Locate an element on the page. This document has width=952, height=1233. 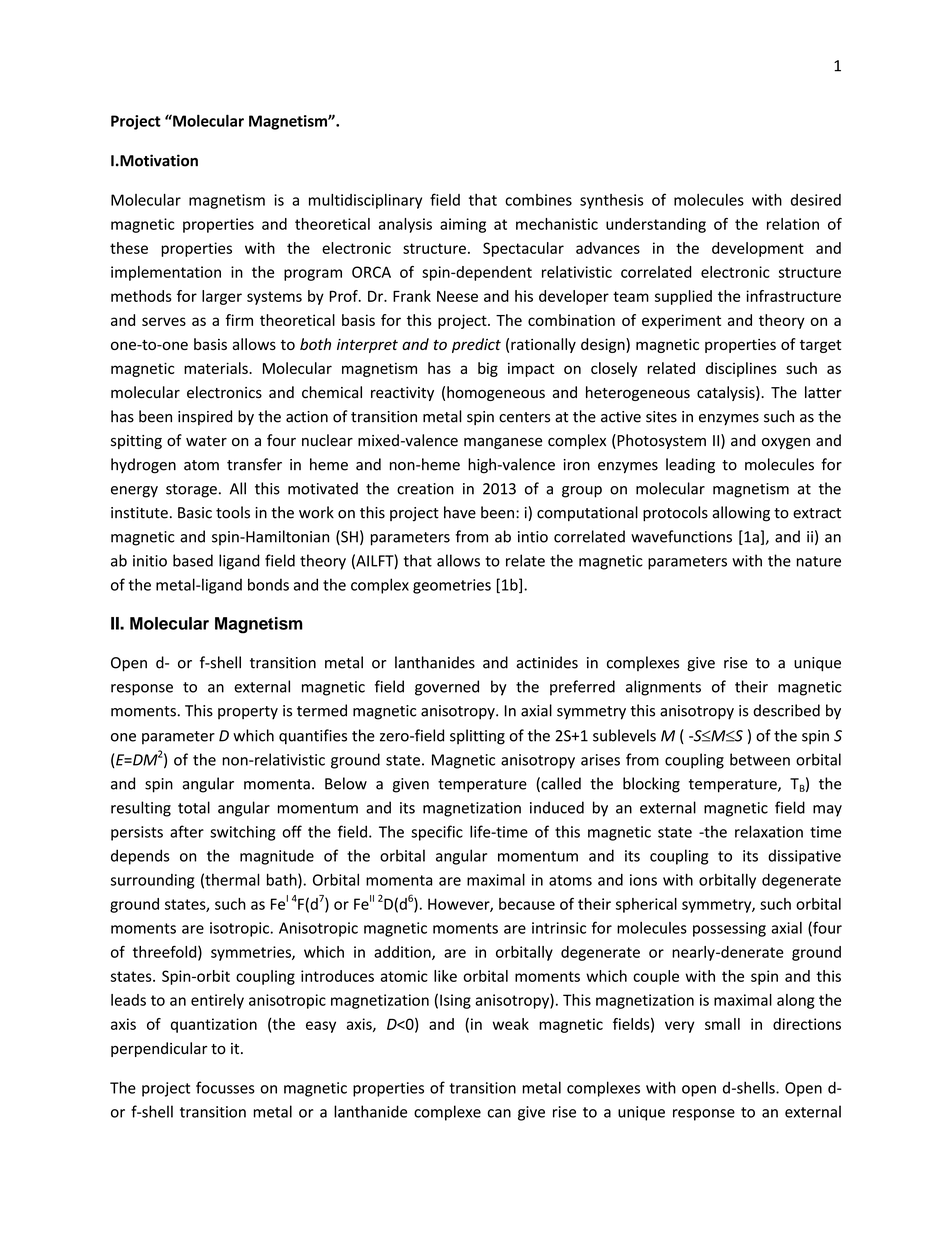
can is located at coordinates (499, 1113).
